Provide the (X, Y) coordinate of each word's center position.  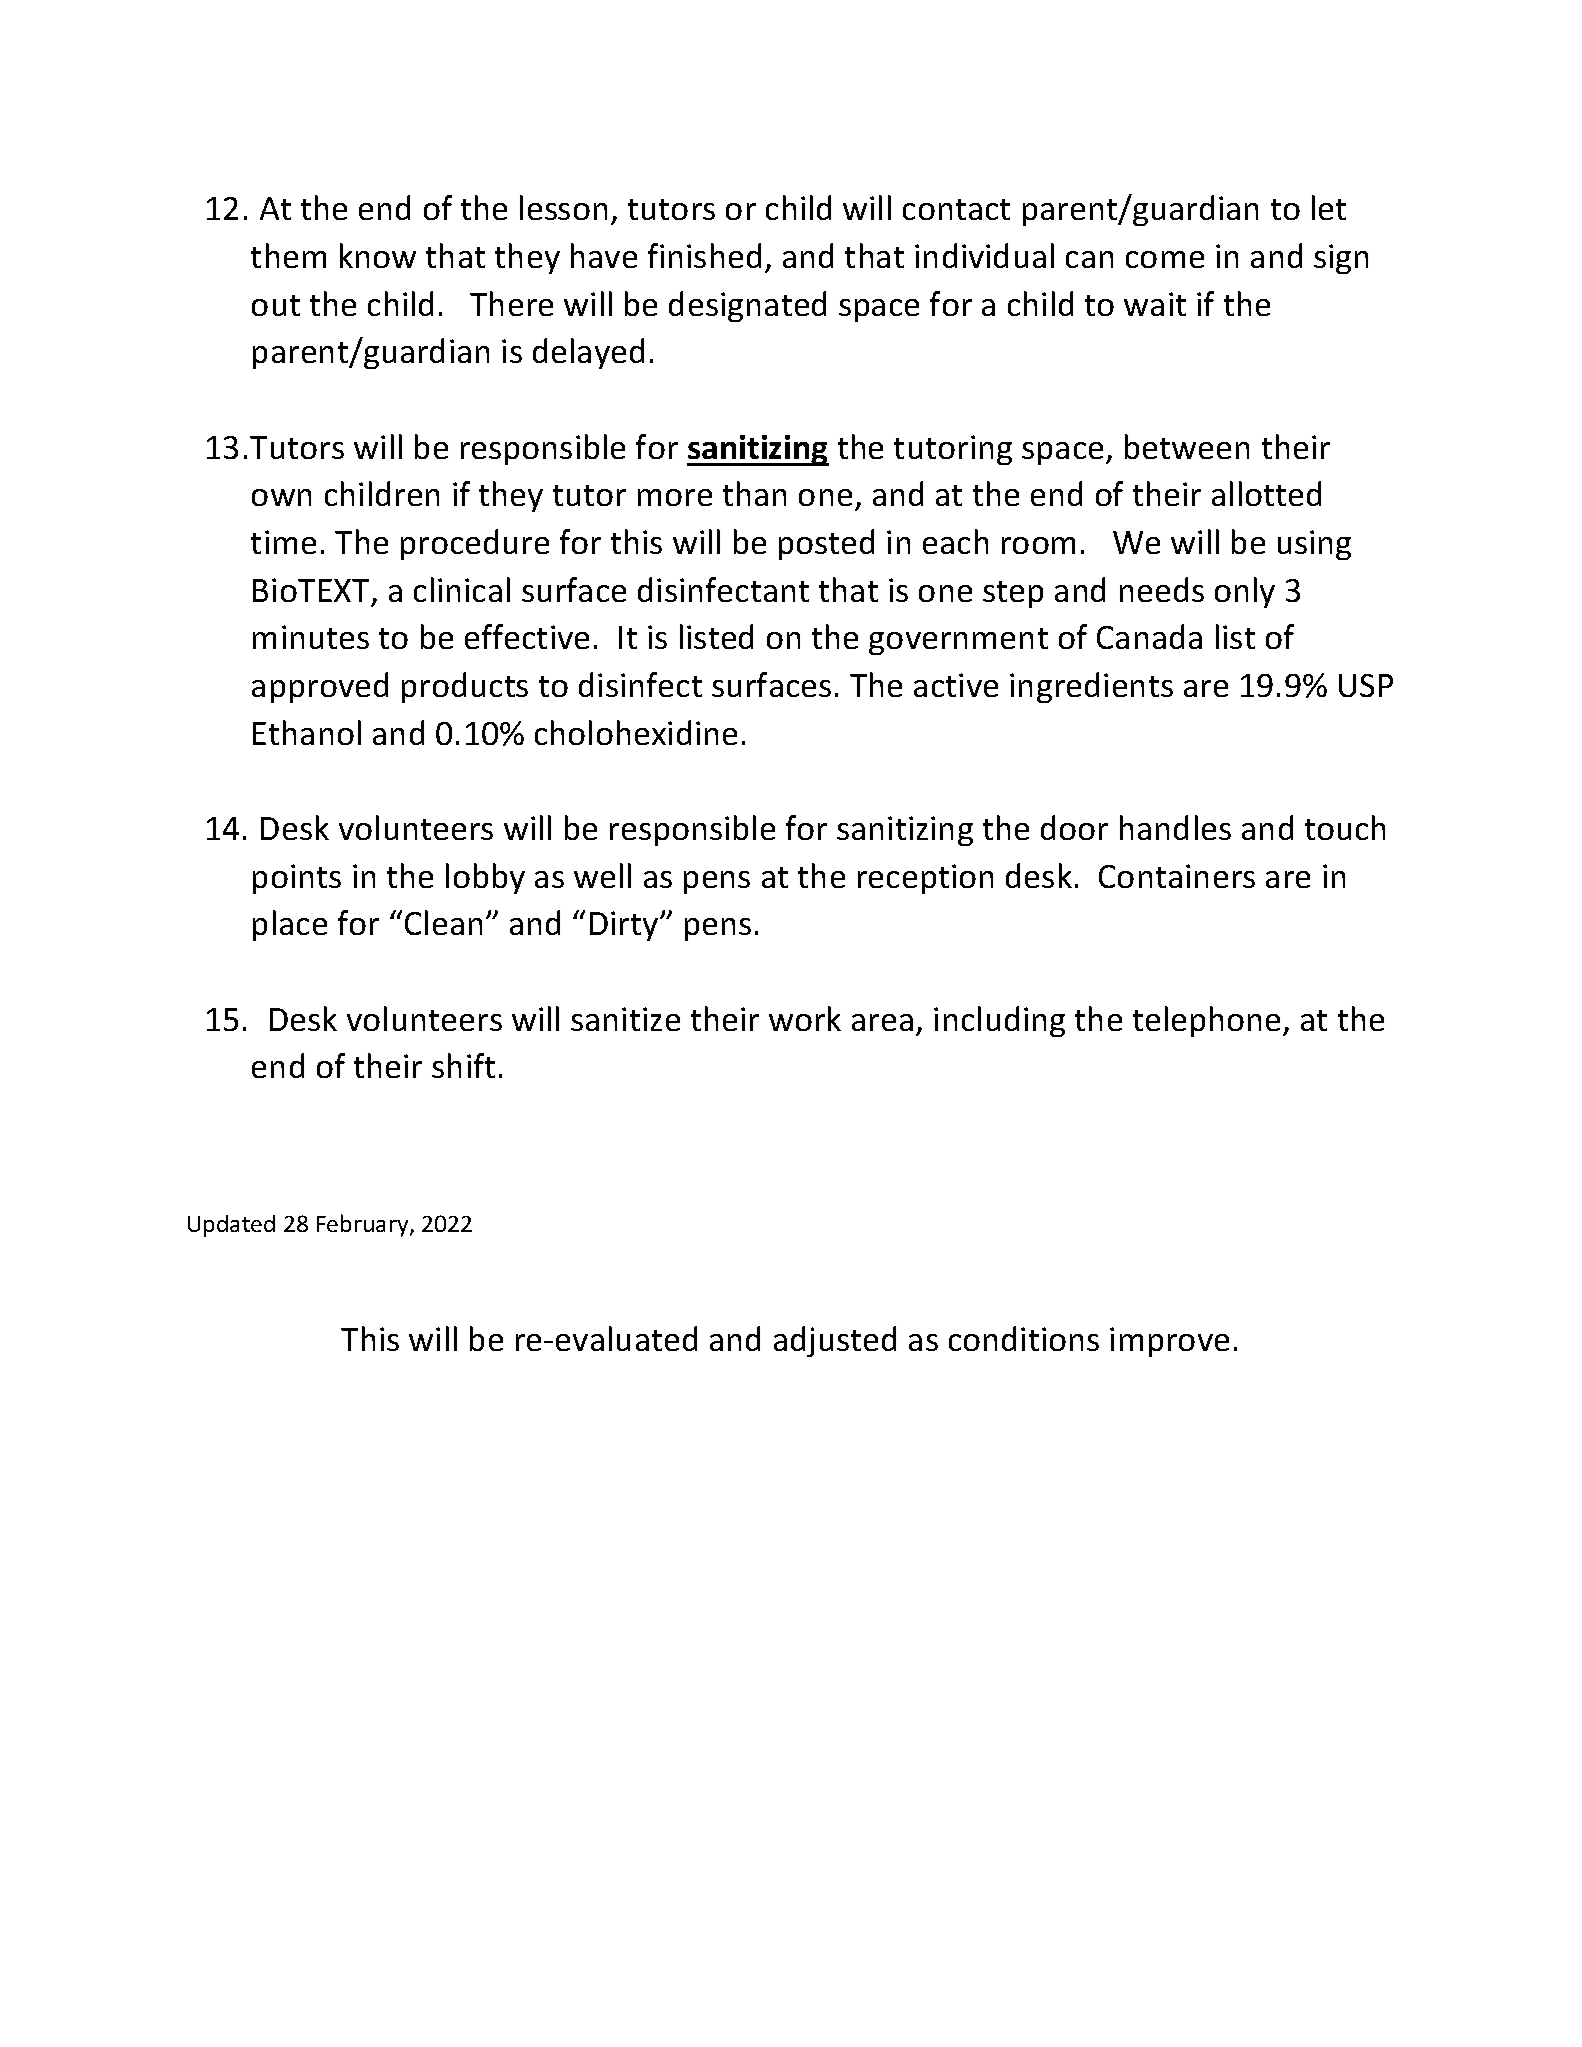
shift (463, 1065)
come (1165, 259)
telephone (1206, 1021)
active (956, 685)
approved (320, 687)
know (378, 255)
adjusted (835, 1341)
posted (826, 544)
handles (1175, 827)
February (364, 1225)
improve (1169, 1342)
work (805, 1018)
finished (704, 255)
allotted (1266, 493)
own (281, 497)
